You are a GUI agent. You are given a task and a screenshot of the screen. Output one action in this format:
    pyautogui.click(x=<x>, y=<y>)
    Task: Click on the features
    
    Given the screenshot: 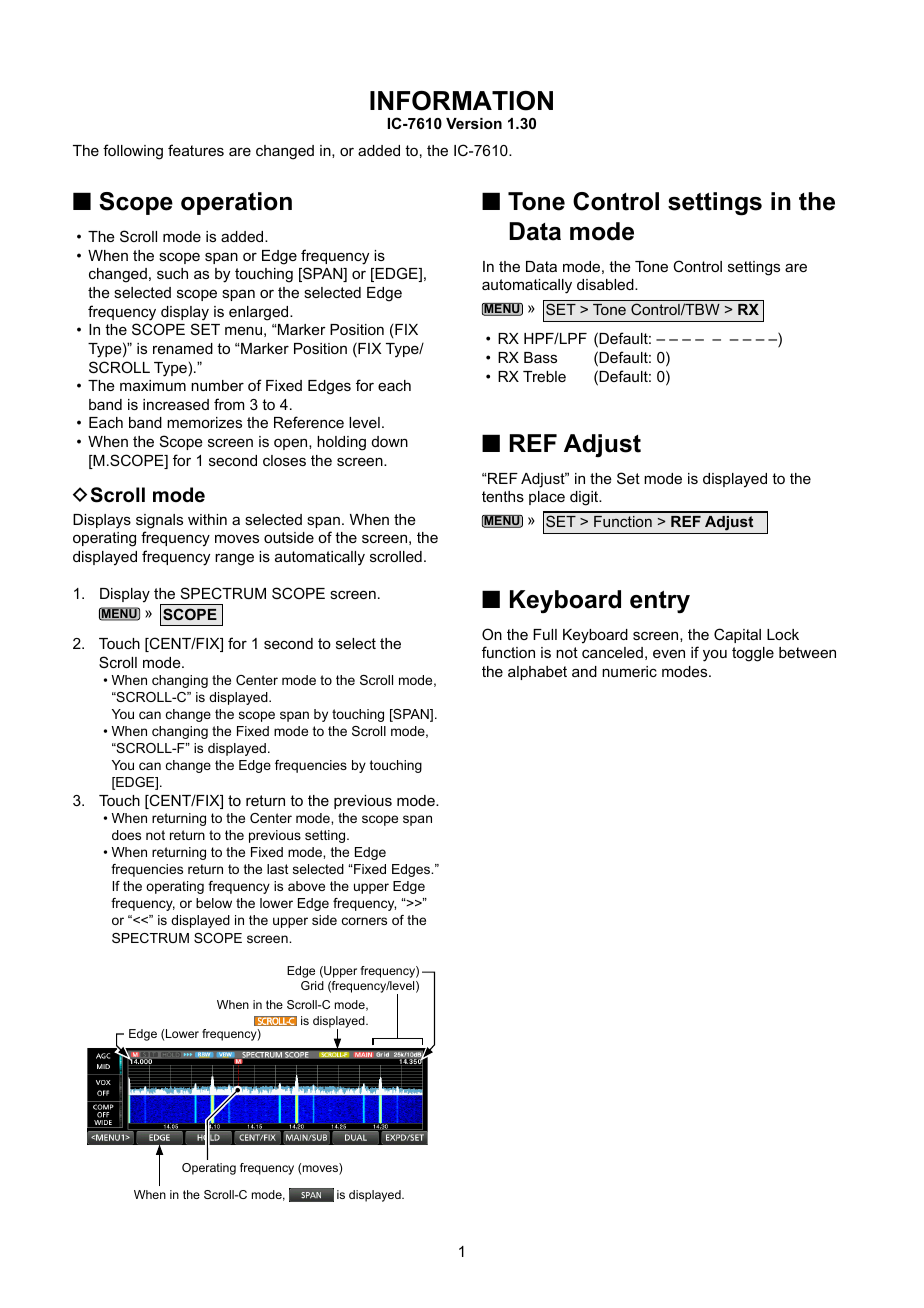 What is the action you would take?
    pyautogui.click(x=196, y=150)
